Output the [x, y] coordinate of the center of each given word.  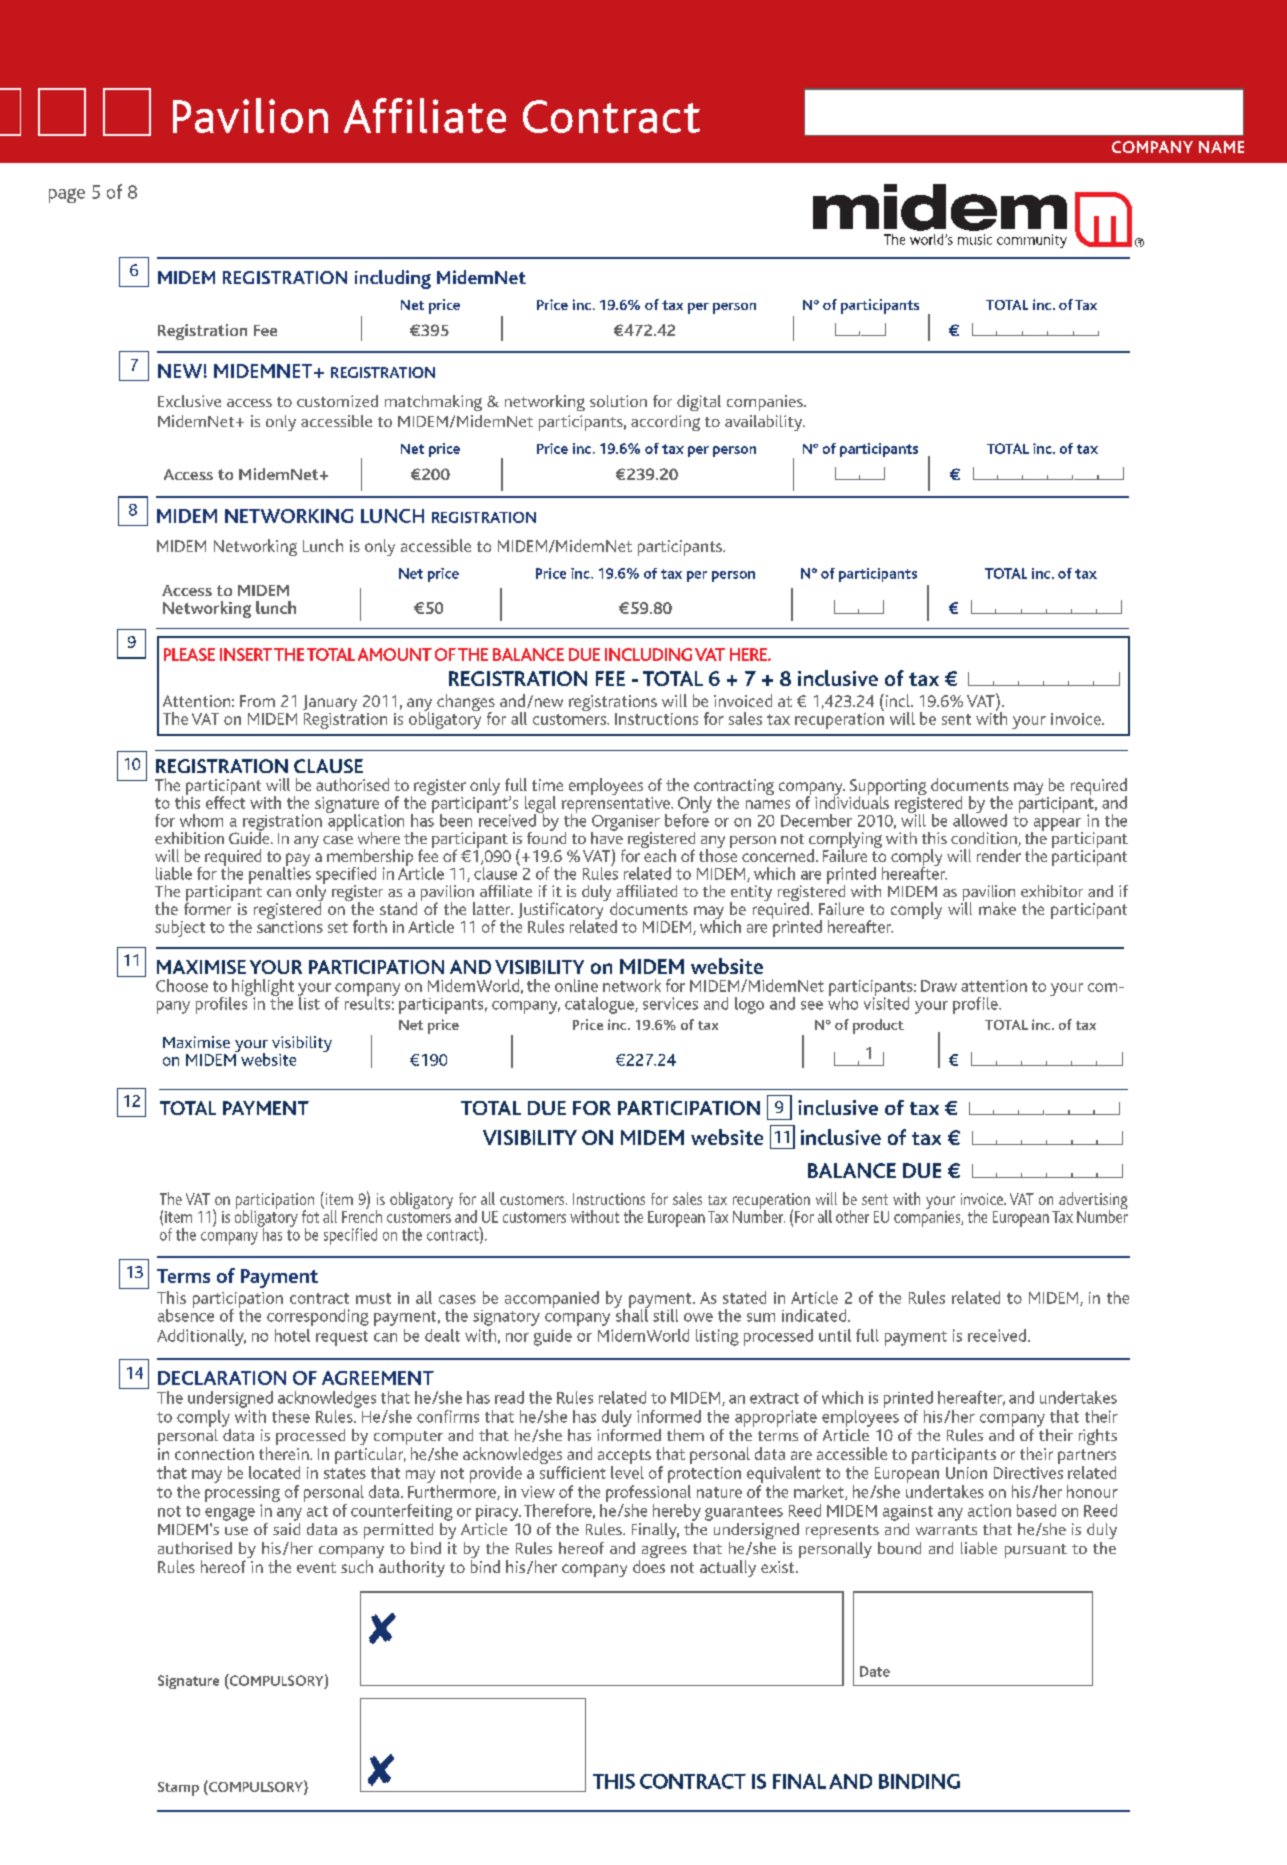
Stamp [178, 1789]
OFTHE [461, 654]
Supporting [888, 788]
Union [966, 1473]
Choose [182, 985]
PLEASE [189, 654]
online [576, 985]
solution [618, 401]
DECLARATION [222, 1378]
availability [765, 423]
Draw [939, 986]
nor [517, 1337]
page [67, 195]
